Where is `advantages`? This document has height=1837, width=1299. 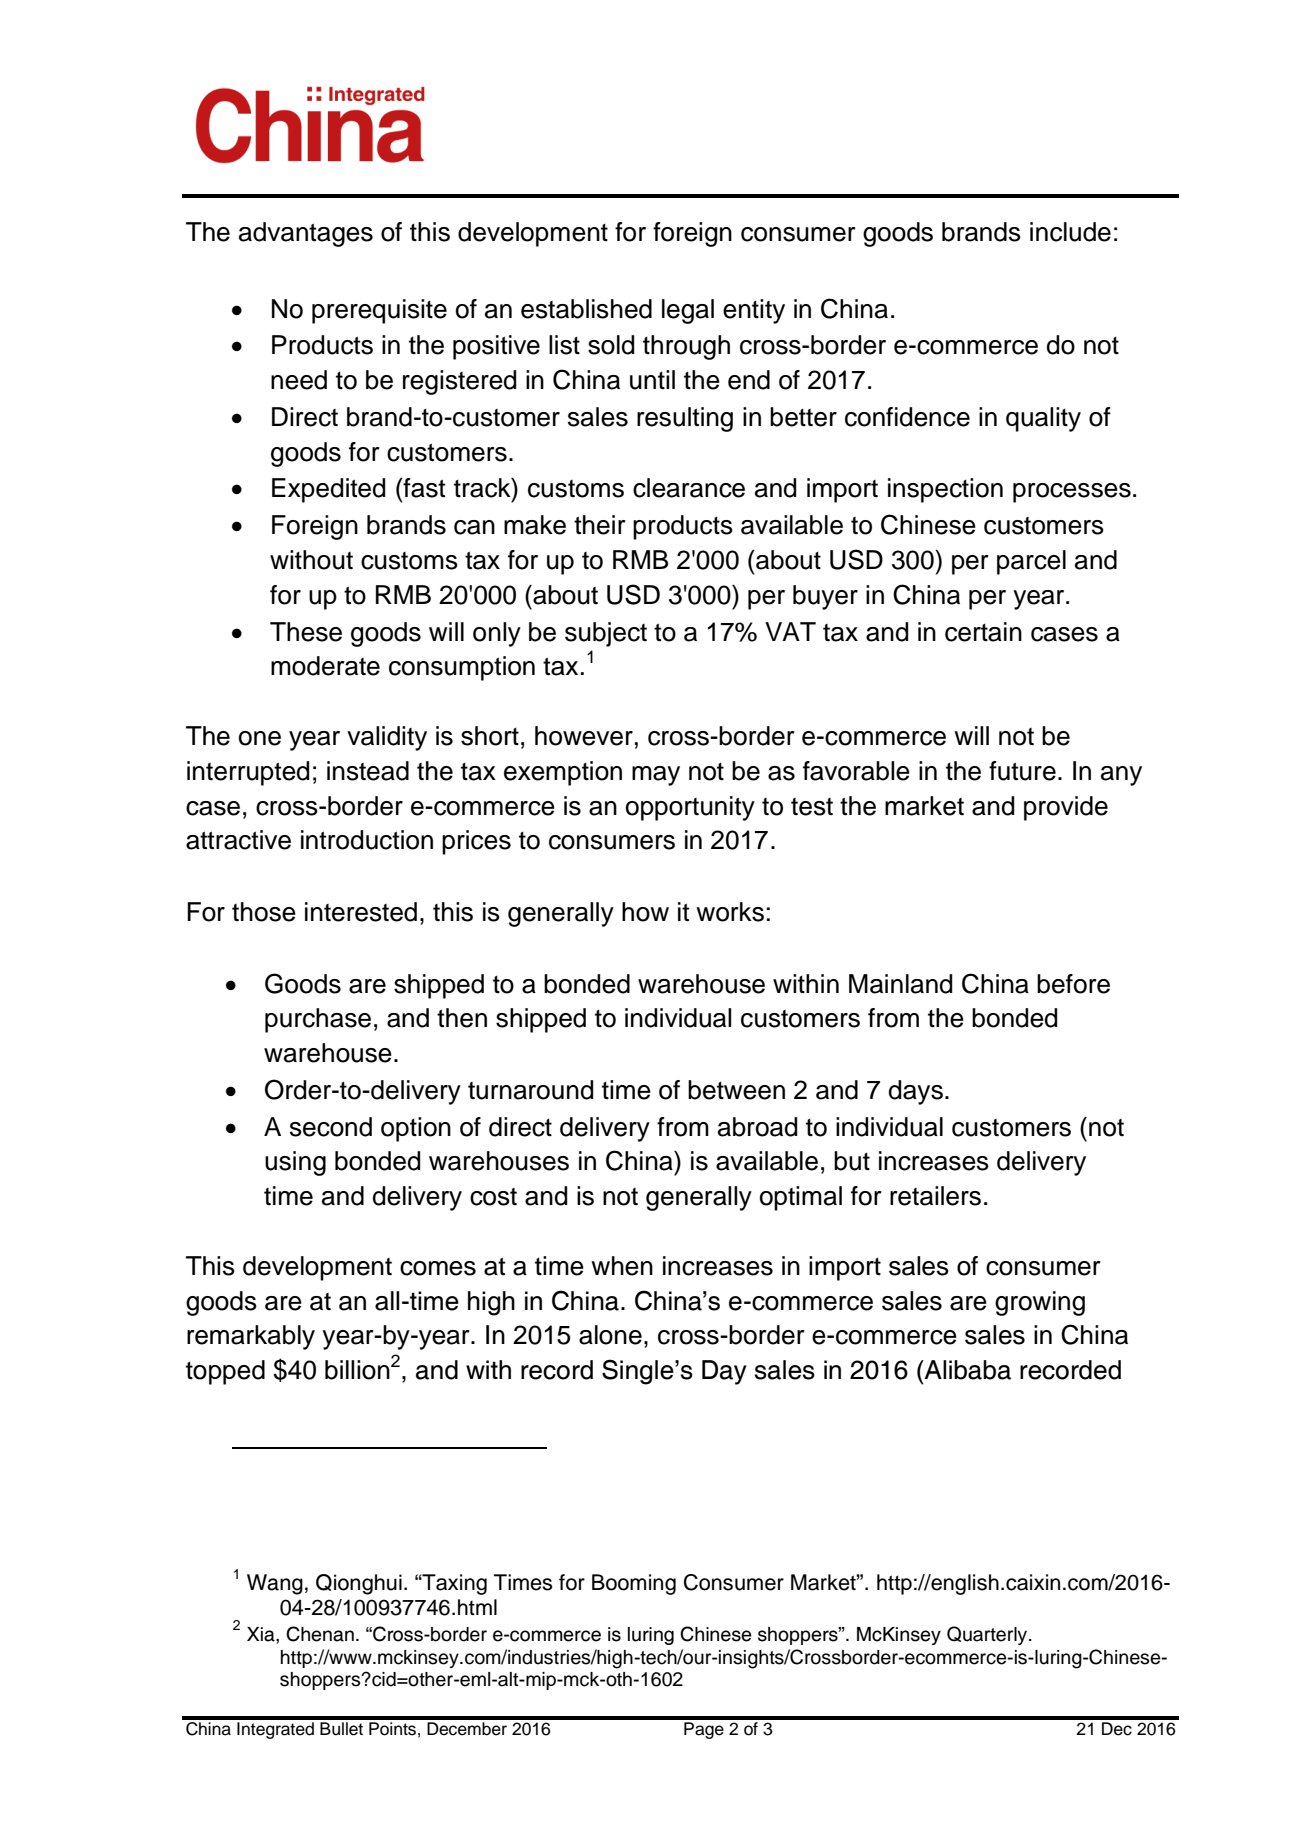 advantages is located at coordinates (306, 234).
